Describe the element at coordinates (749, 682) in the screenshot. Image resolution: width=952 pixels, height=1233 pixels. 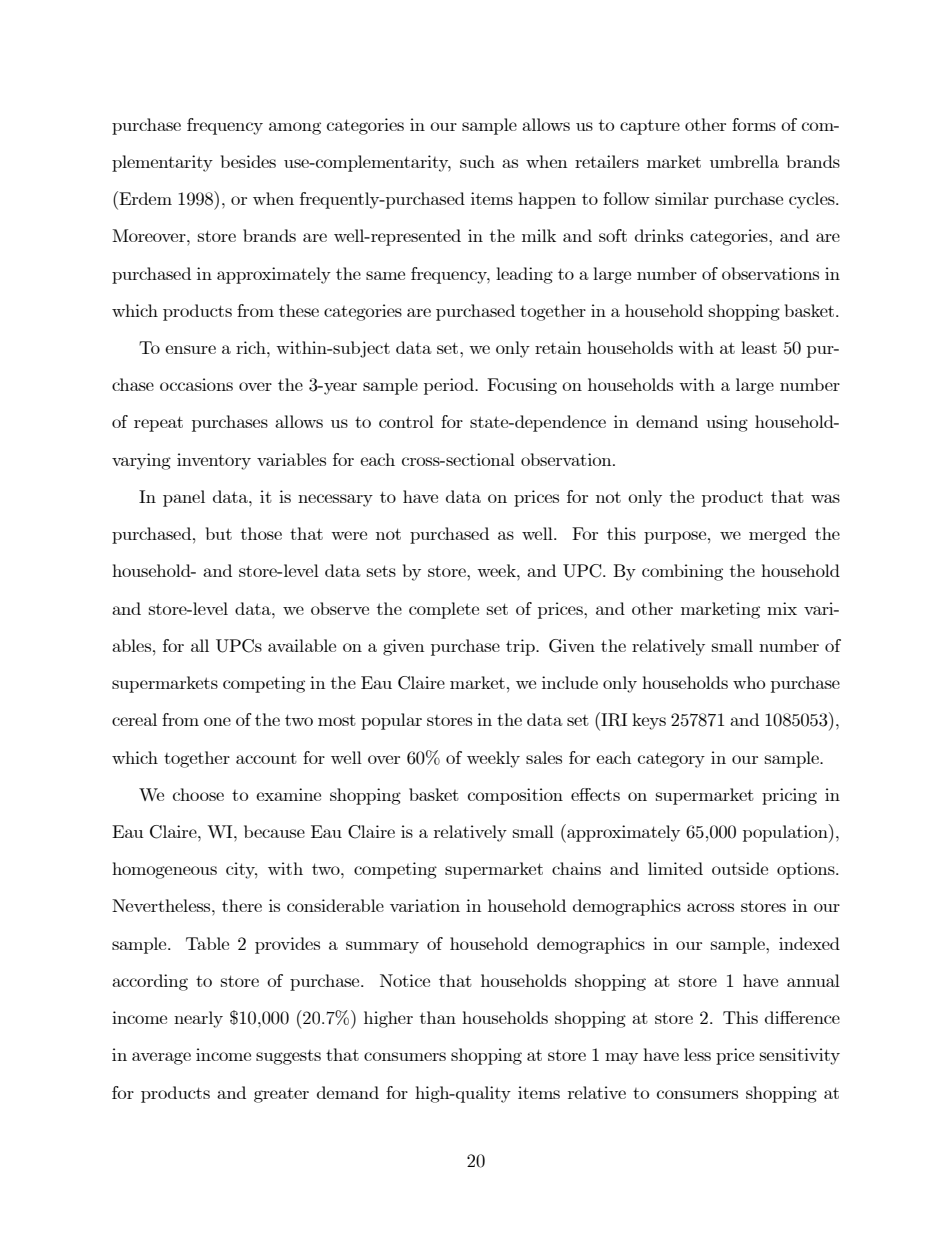
I see `who` at that location.
